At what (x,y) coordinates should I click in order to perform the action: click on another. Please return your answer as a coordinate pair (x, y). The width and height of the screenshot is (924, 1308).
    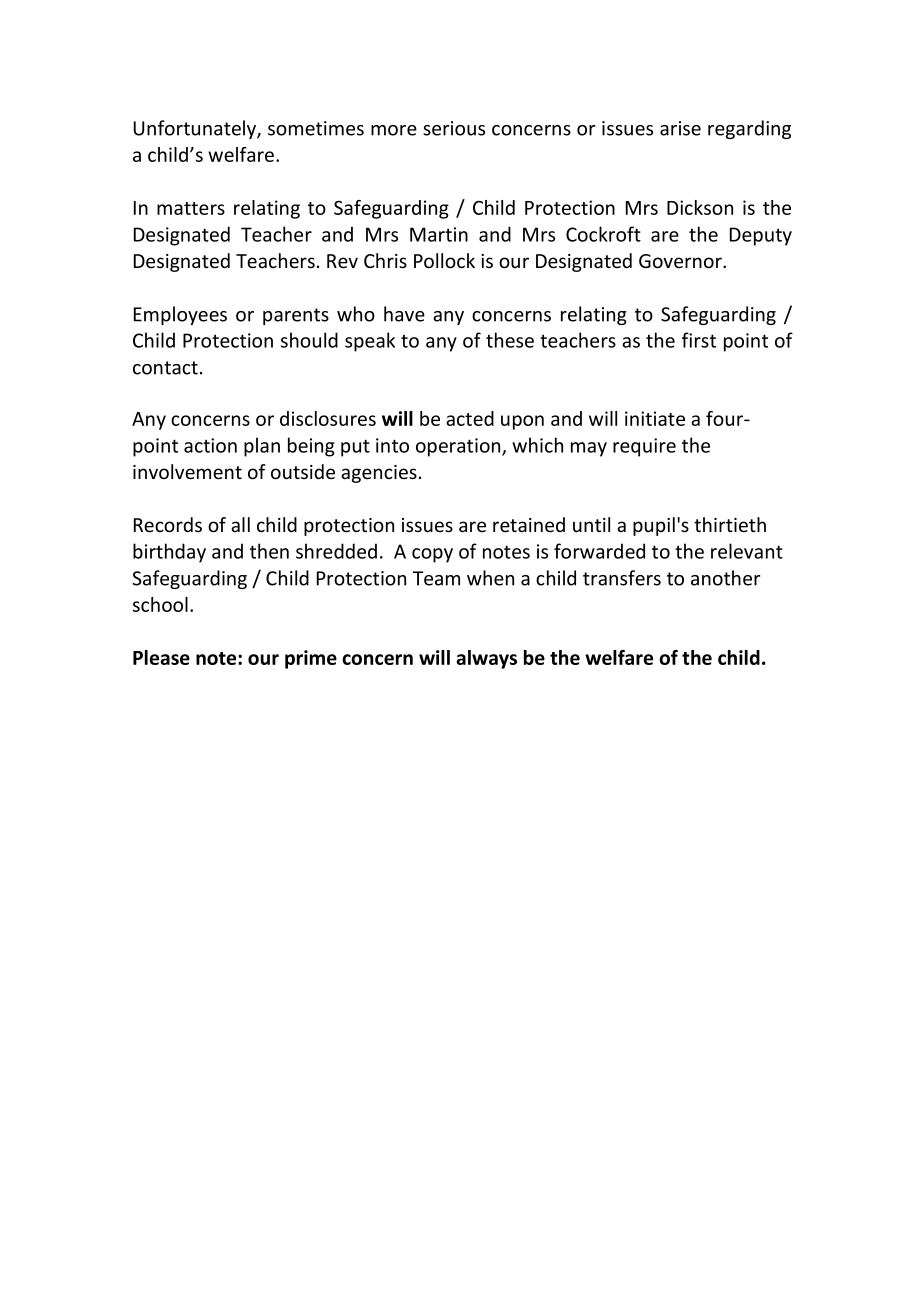
    Looking at the image, I should click on (725, 578).
